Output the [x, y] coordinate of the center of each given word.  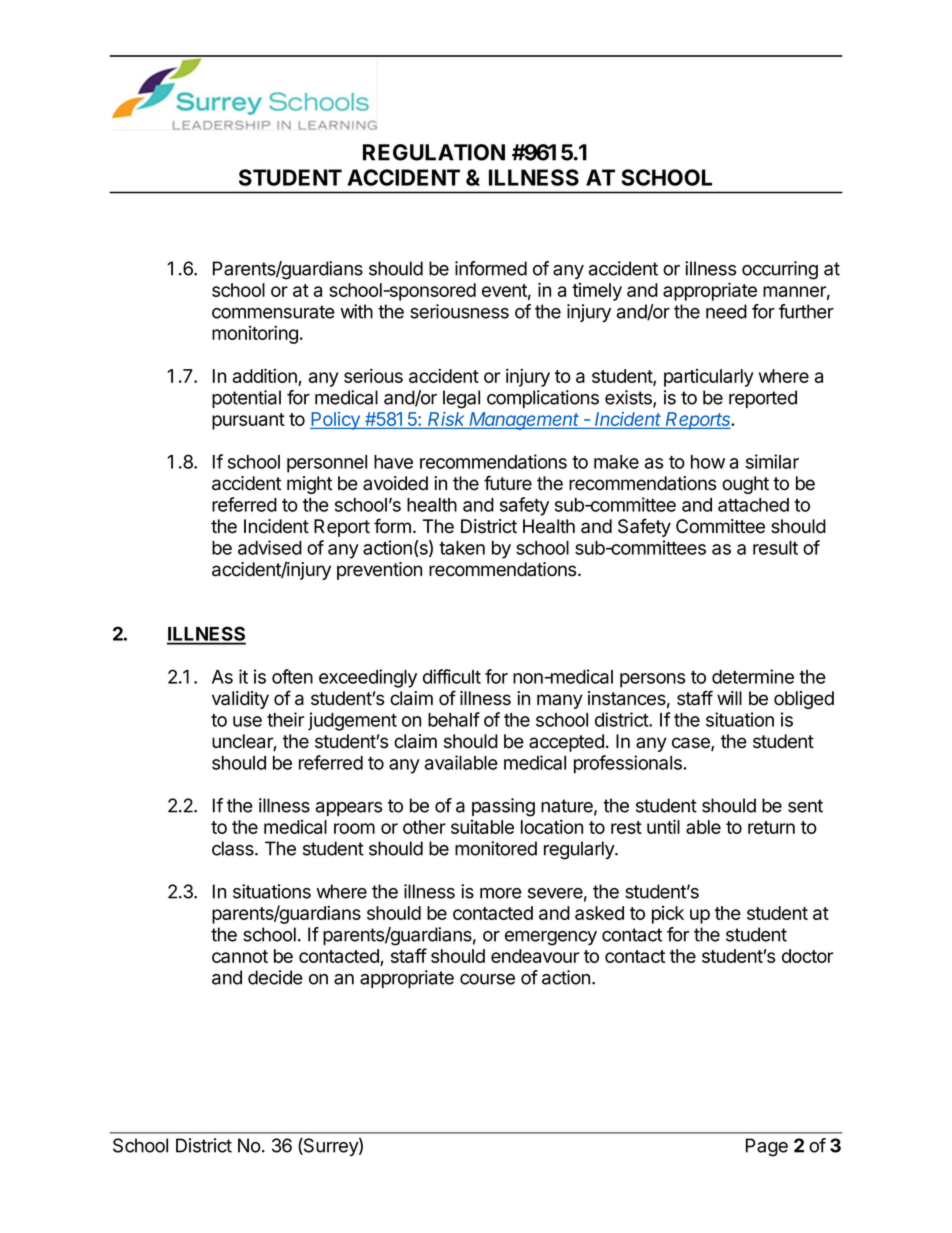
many [560, 701]
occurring [780, 270]
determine [753, 676]
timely [597, 292]
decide [275, 977]
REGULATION [434, 152]
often [292, 676]
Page [767, 1147]
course [487, 979]
